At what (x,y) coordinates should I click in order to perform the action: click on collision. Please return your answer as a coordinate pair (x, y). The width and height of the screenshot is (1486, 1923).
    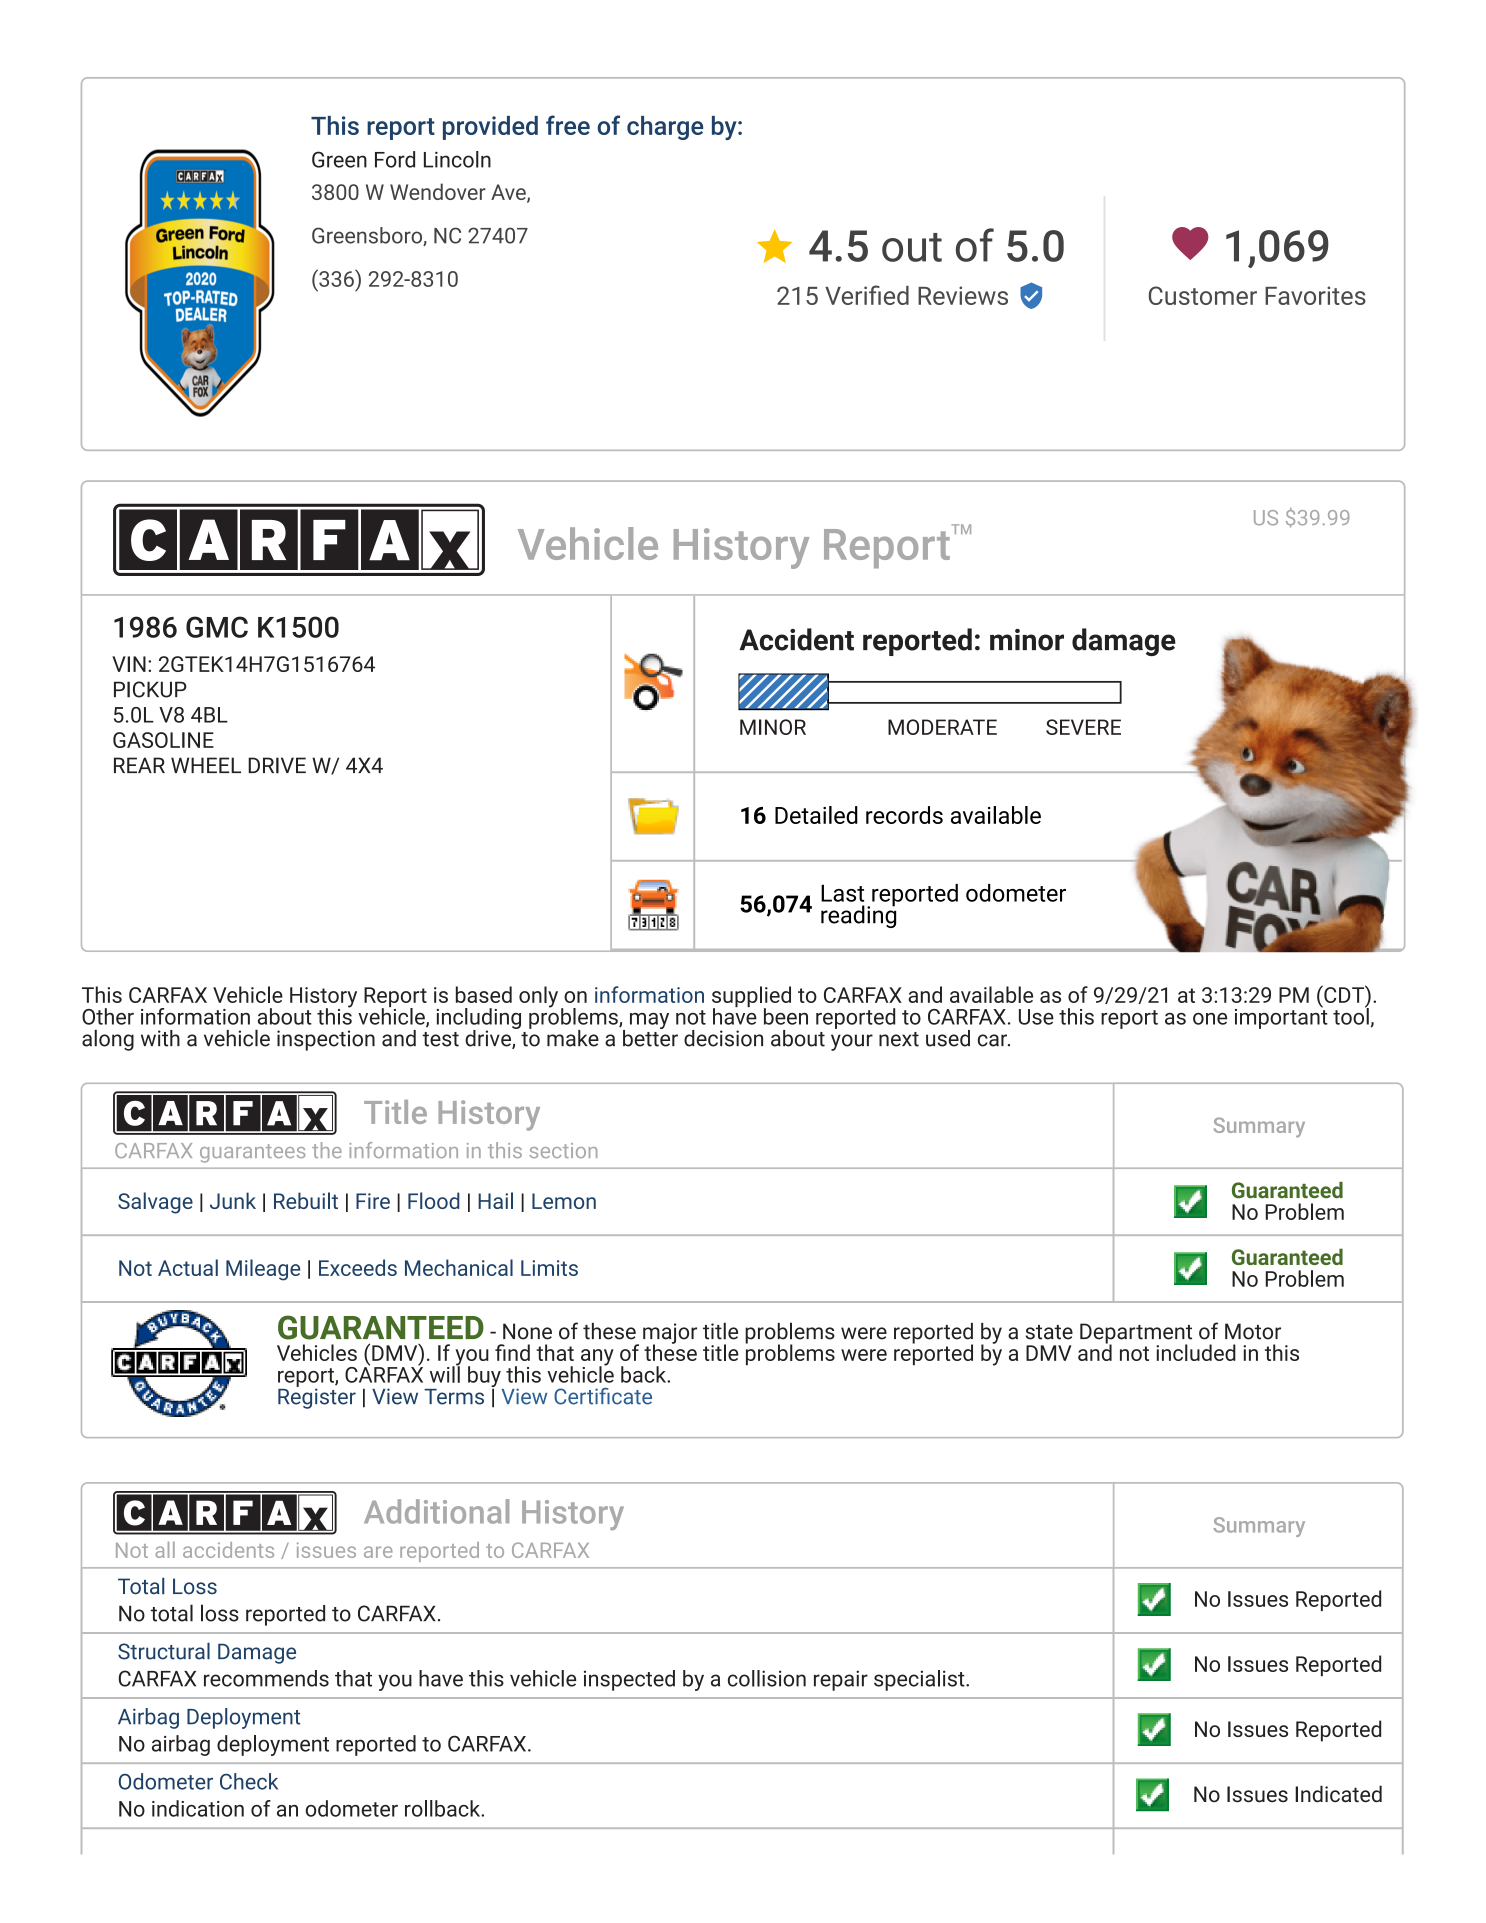
    Looking at the image, I should click on (767, 1678).
